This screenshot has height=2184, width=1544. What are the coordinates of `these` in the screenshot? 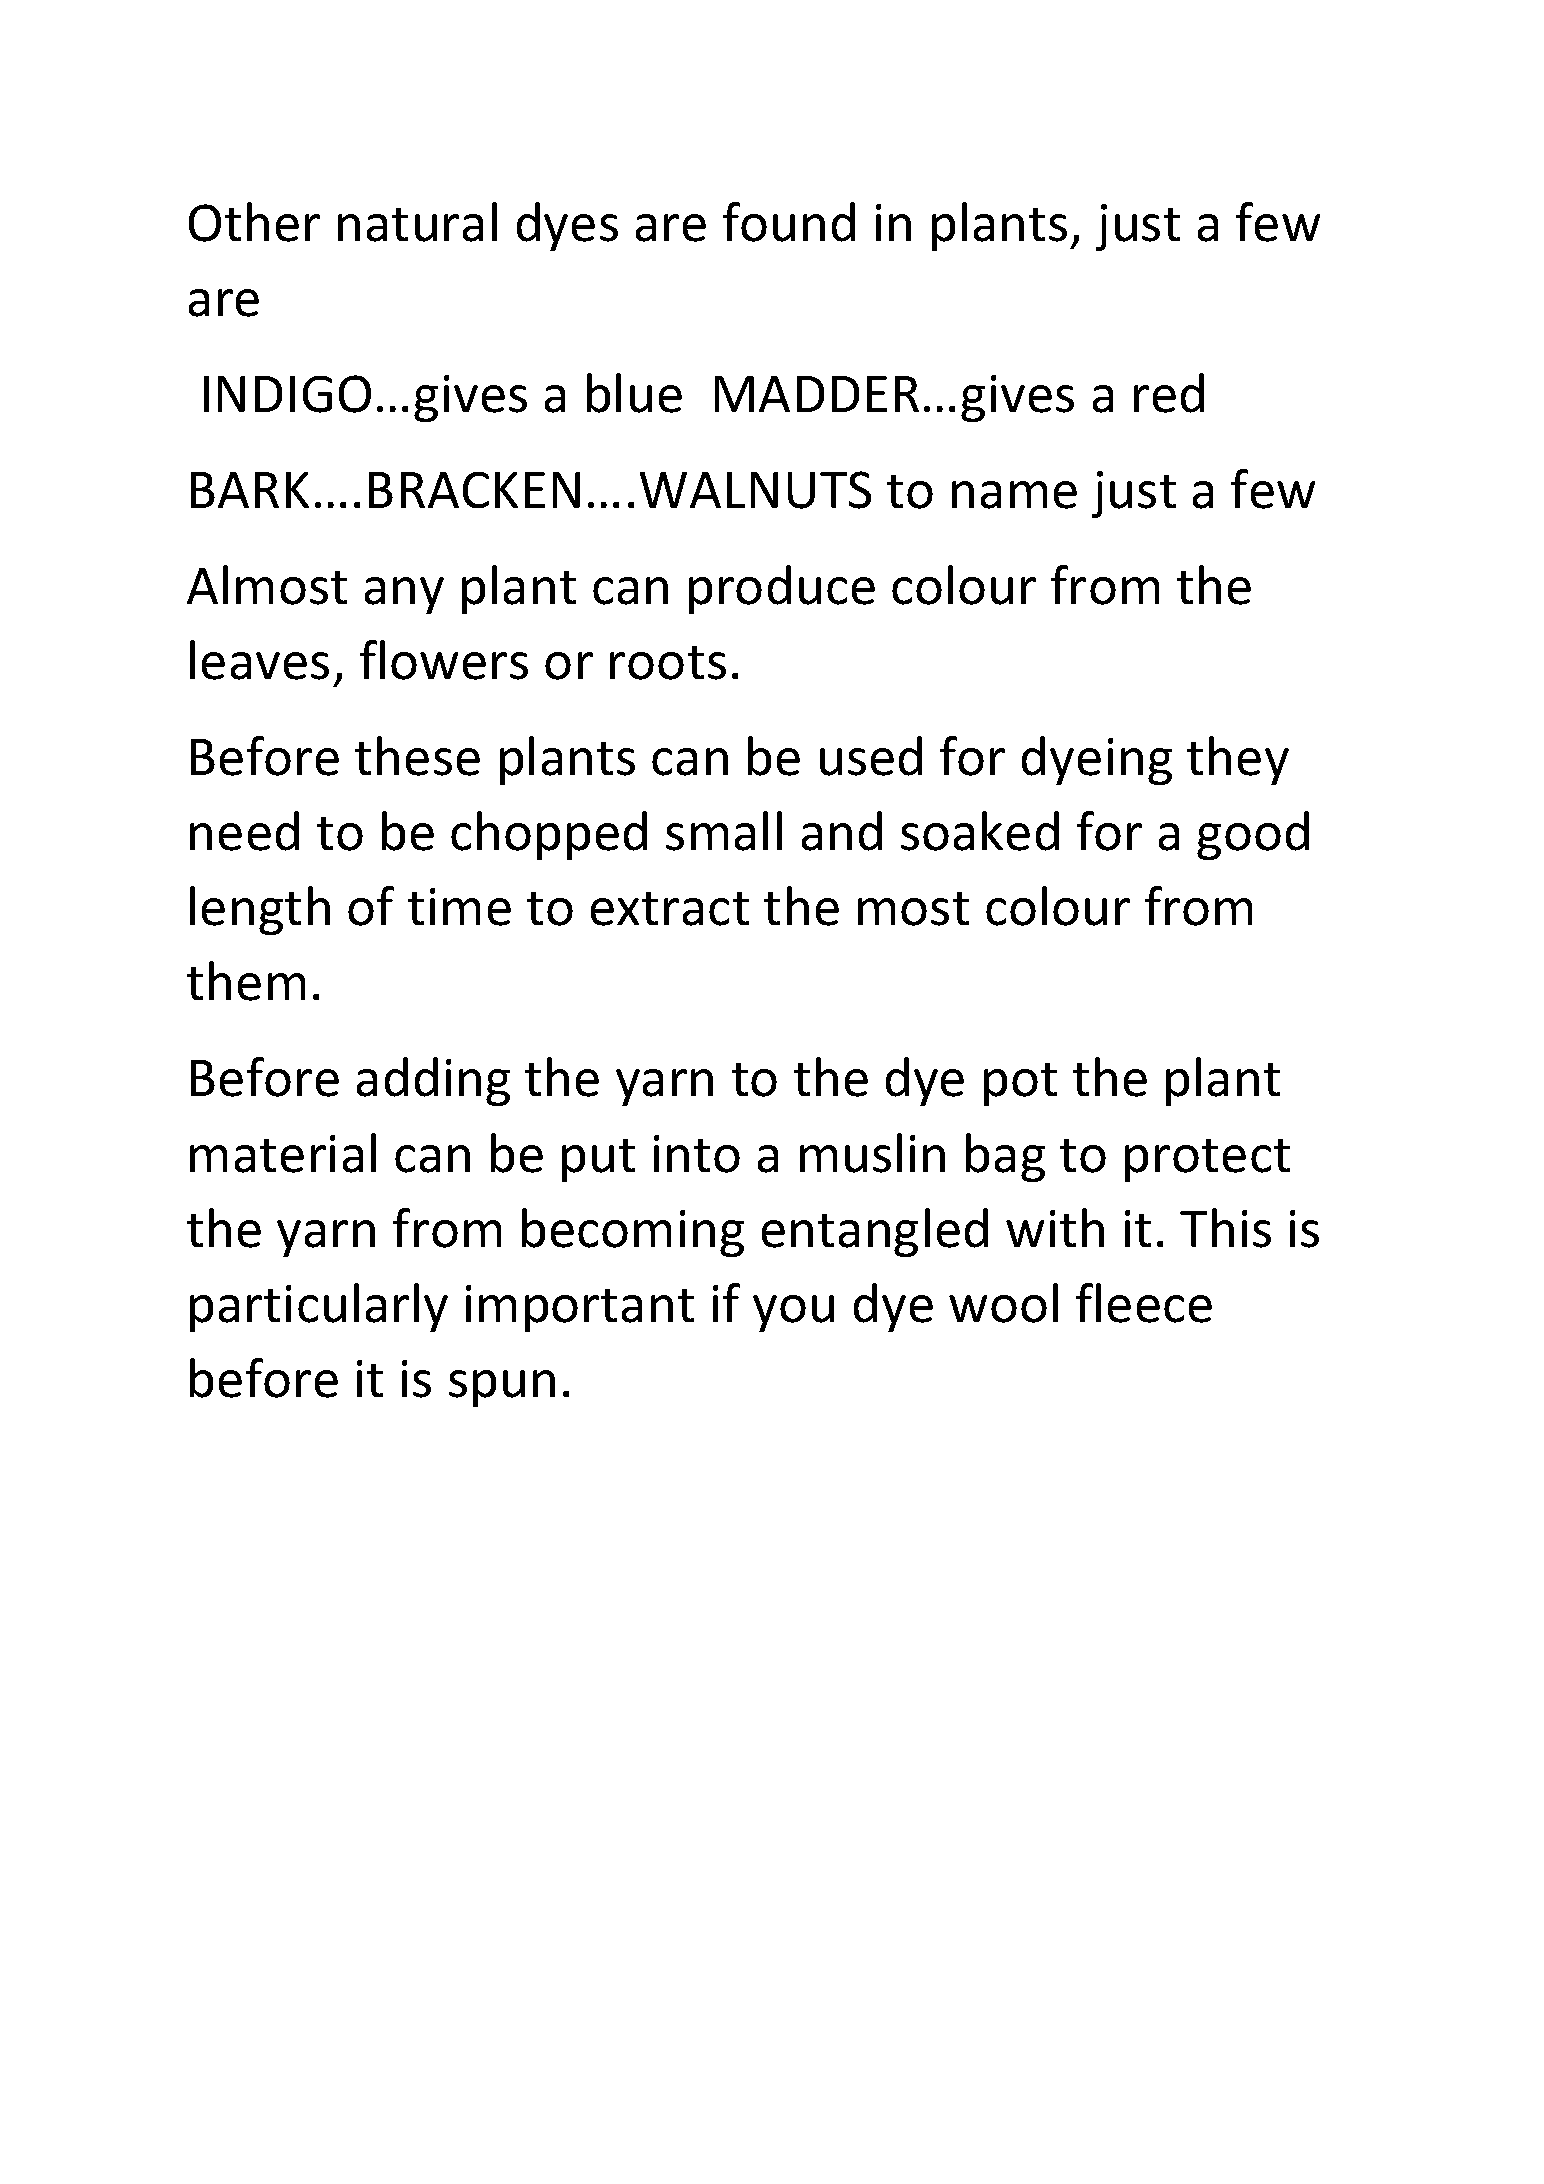 It's located at (417, 756).
